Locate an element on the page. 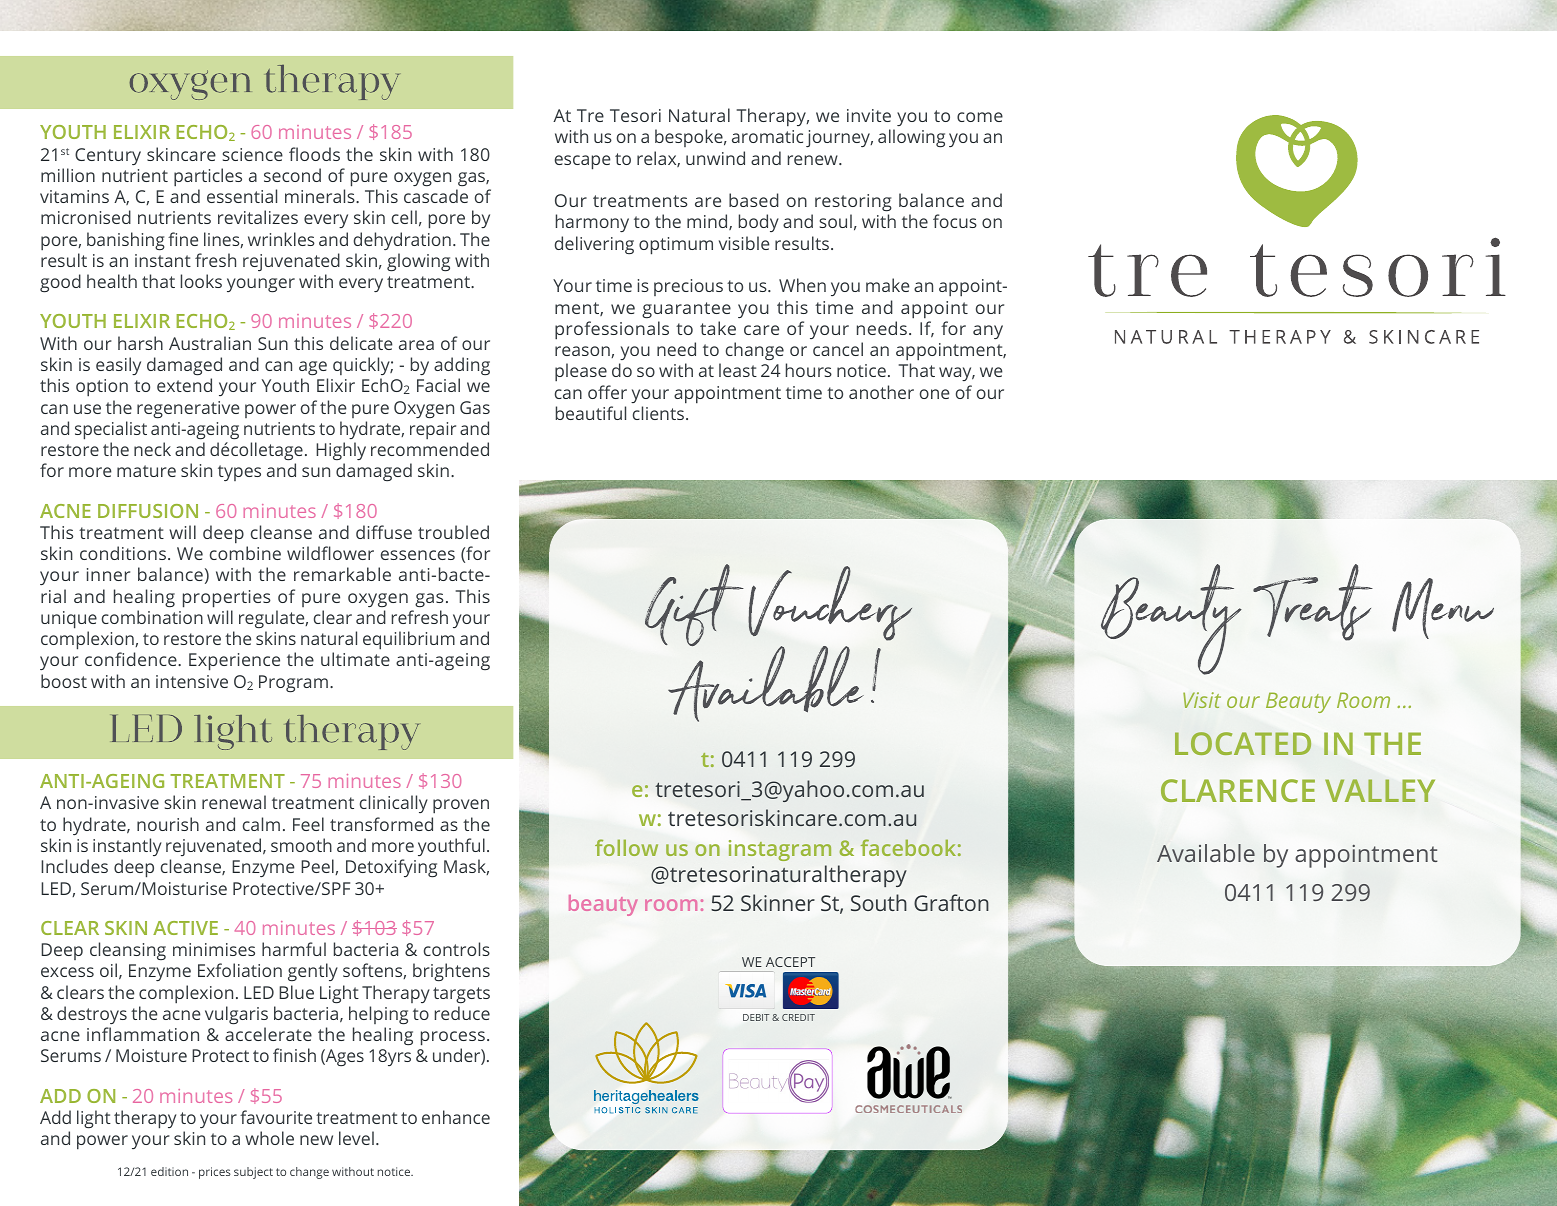 The image size is (1557, 1206). unwind is located at coordinates (715, 158).
